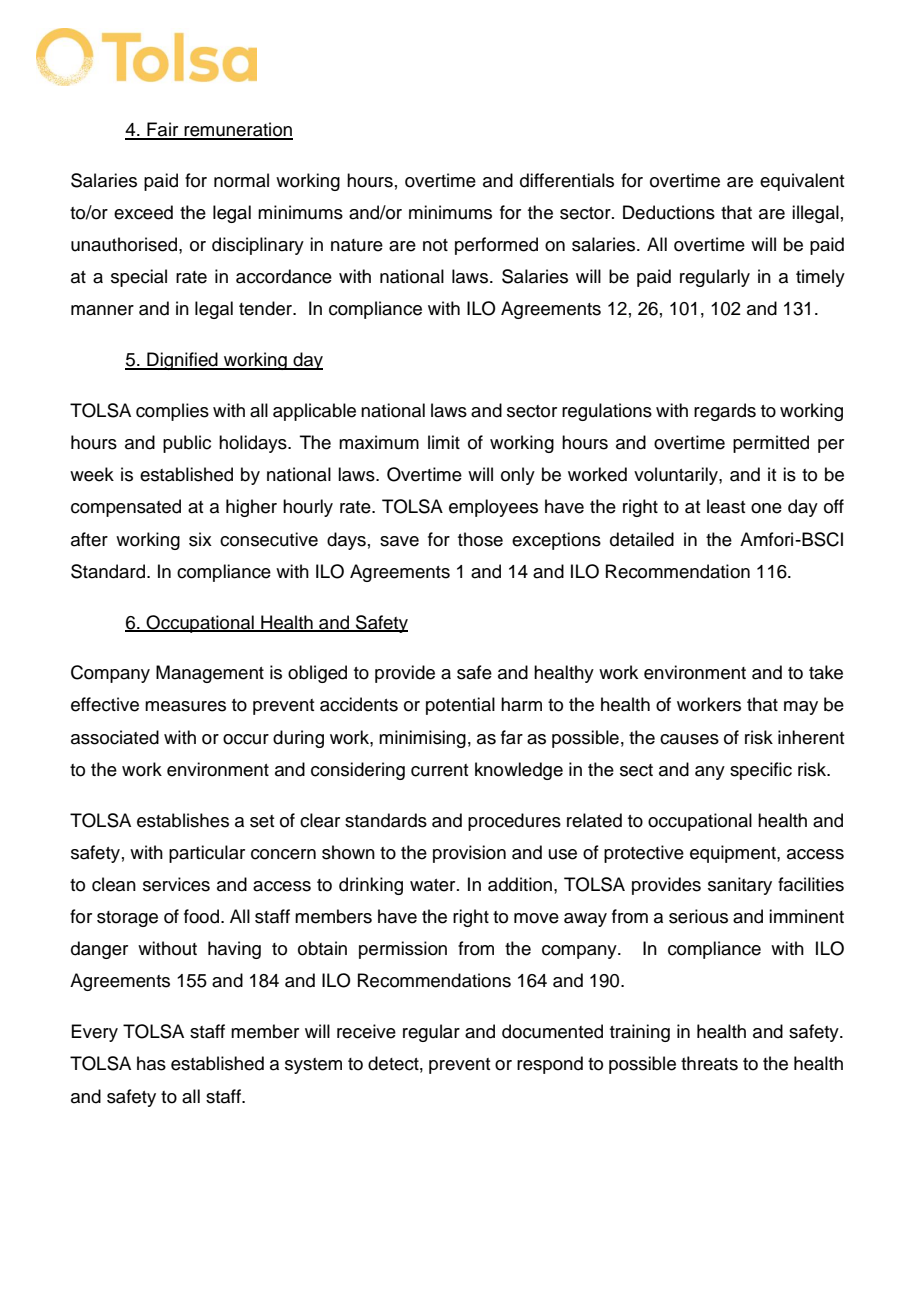 This page has width=924, height=1308. Describe the element at coordinates (801, 708) in the page. I see `may` at that location.
